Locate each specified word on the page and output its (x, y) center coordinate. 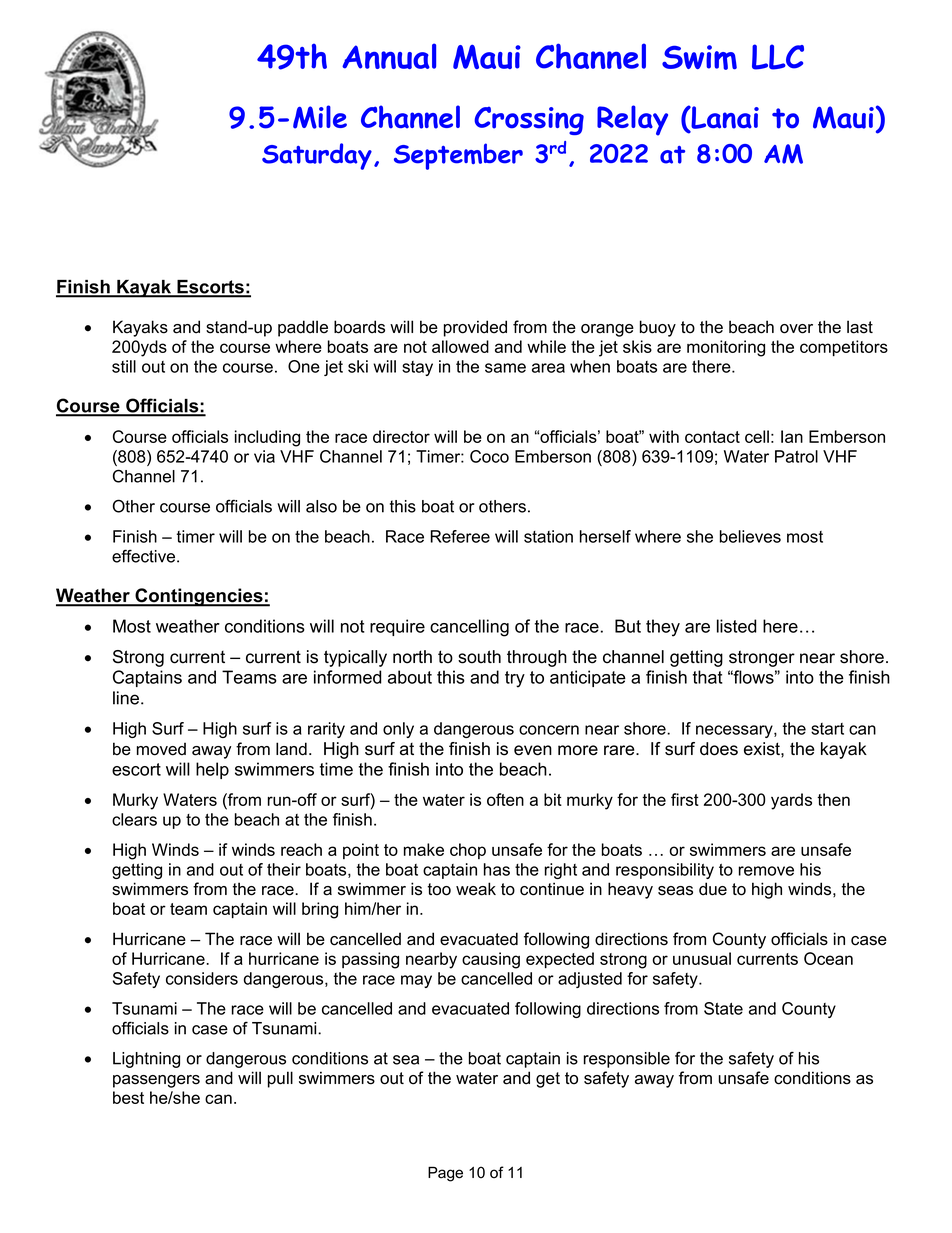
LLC (778, 57)
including (267, 438)
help (212, 770)
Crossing (529, 121)
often (505, 799)
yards (791, 801)
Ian (792, 436)
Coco (489, 456)
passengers (156, 1081)
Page (445, 1174)
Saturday (317, 156)
